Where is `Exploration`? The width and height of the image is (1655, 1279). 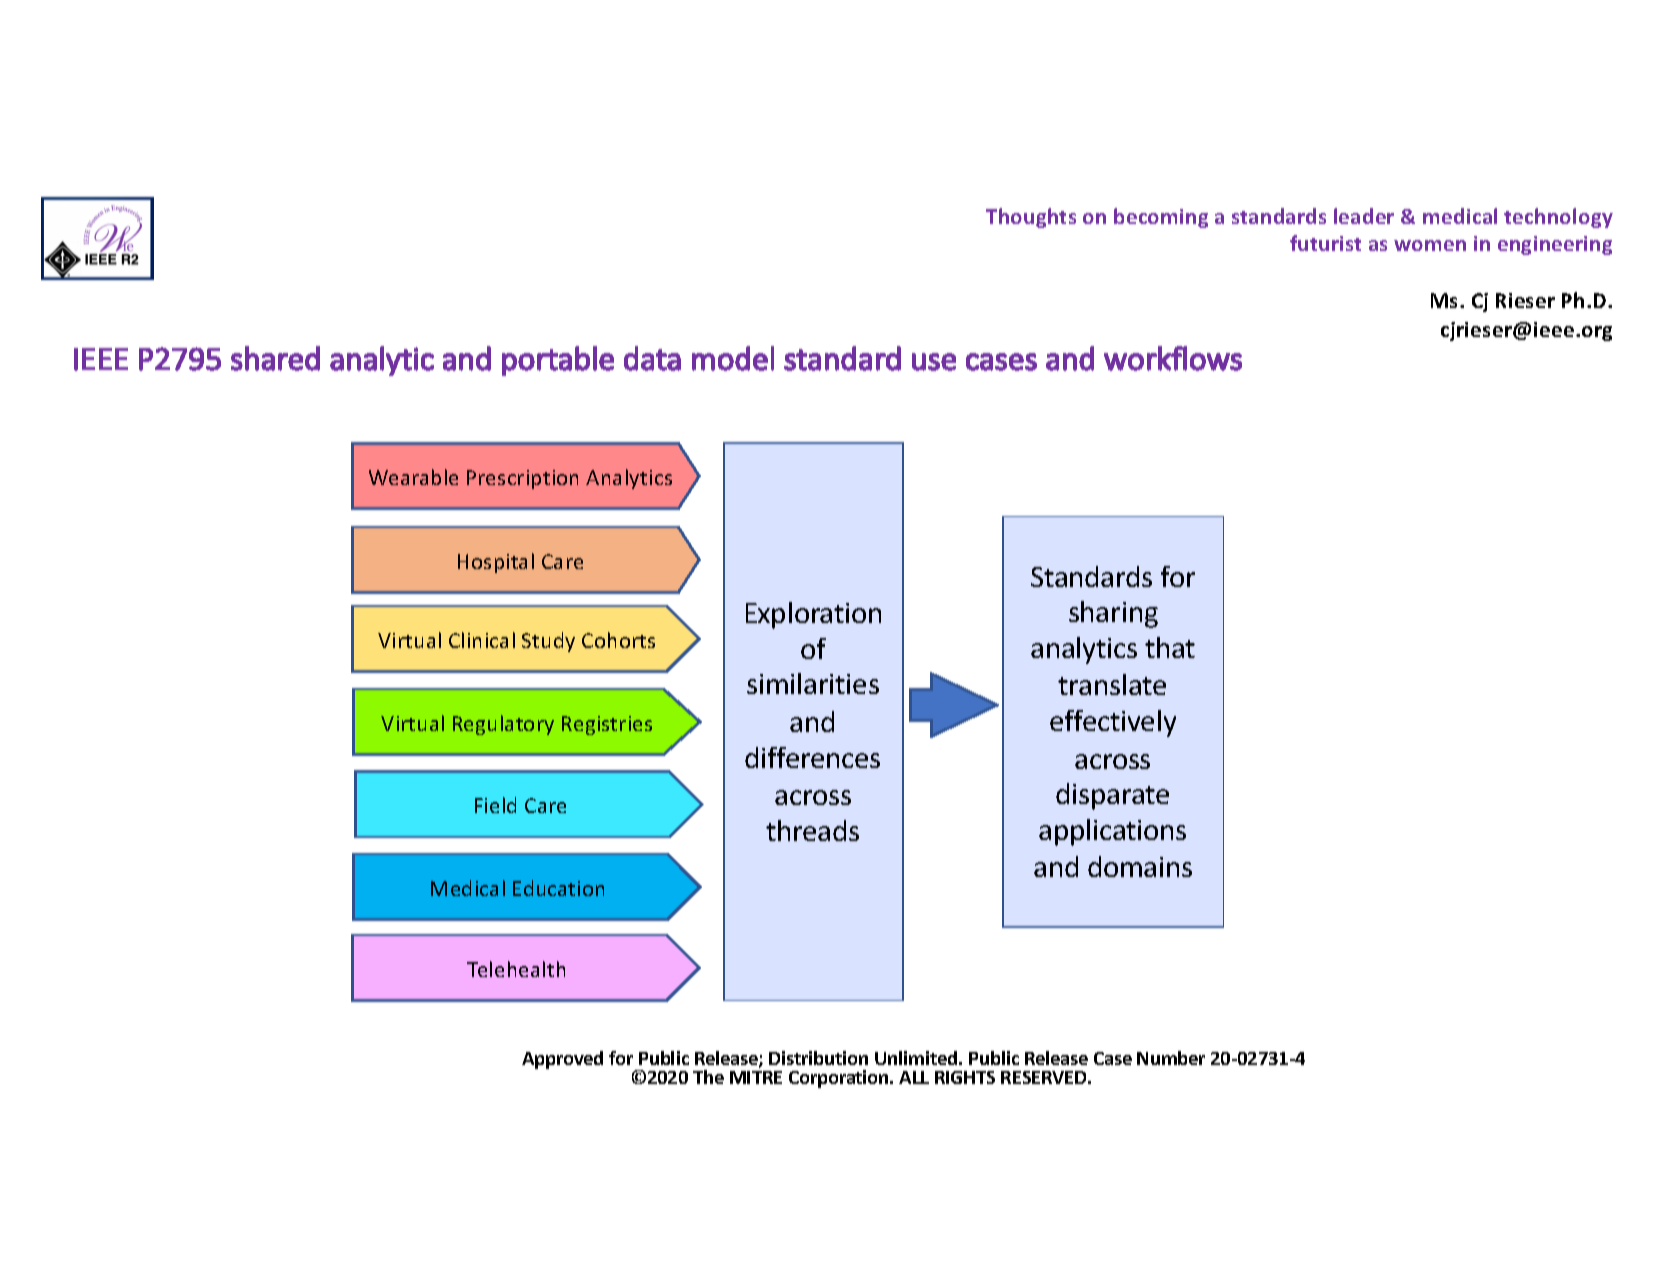
Exploration is located at coordinates (813, 615).
